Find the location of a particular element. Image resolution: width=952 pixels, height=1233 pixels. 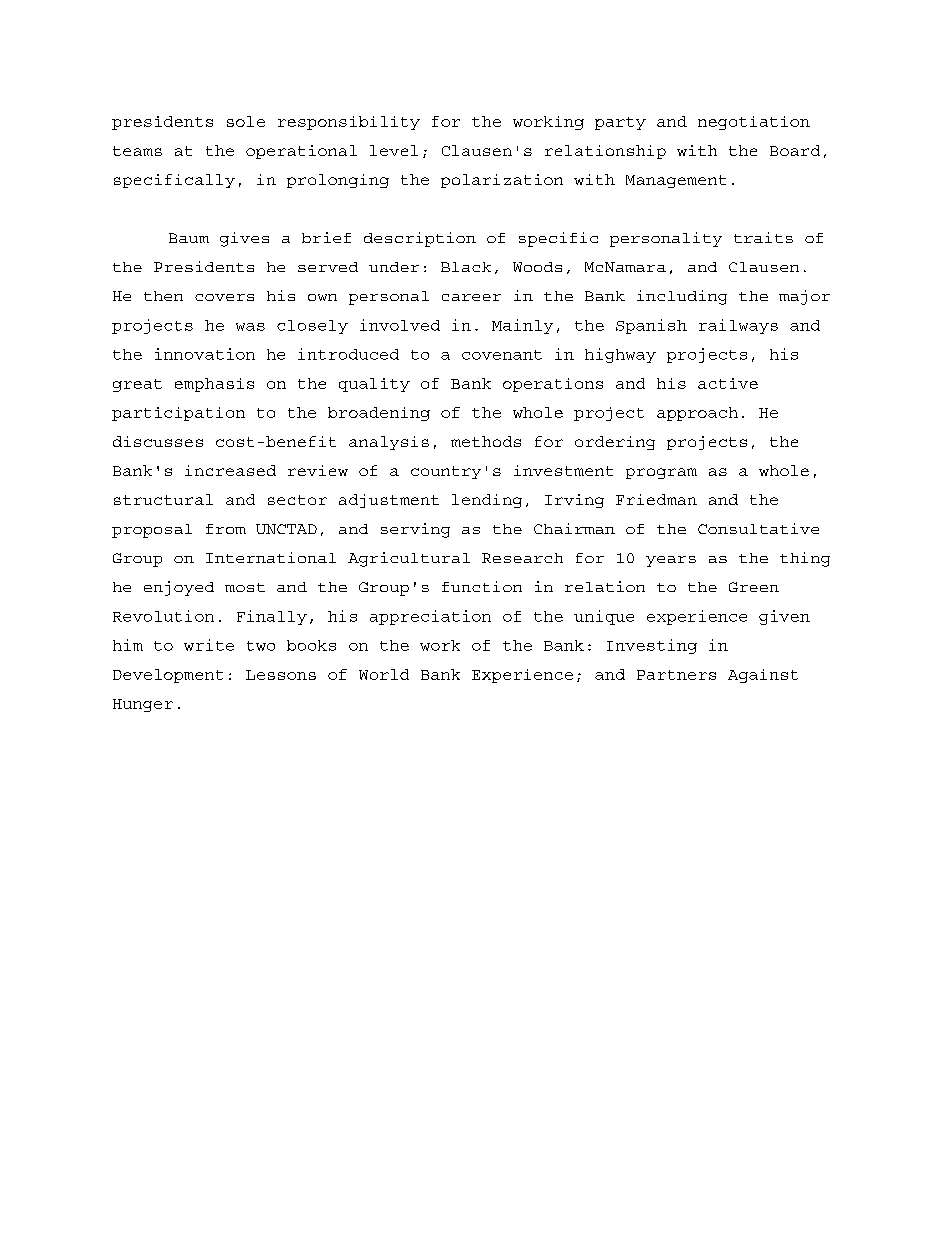

Against is located at coordinates (763, 676).
